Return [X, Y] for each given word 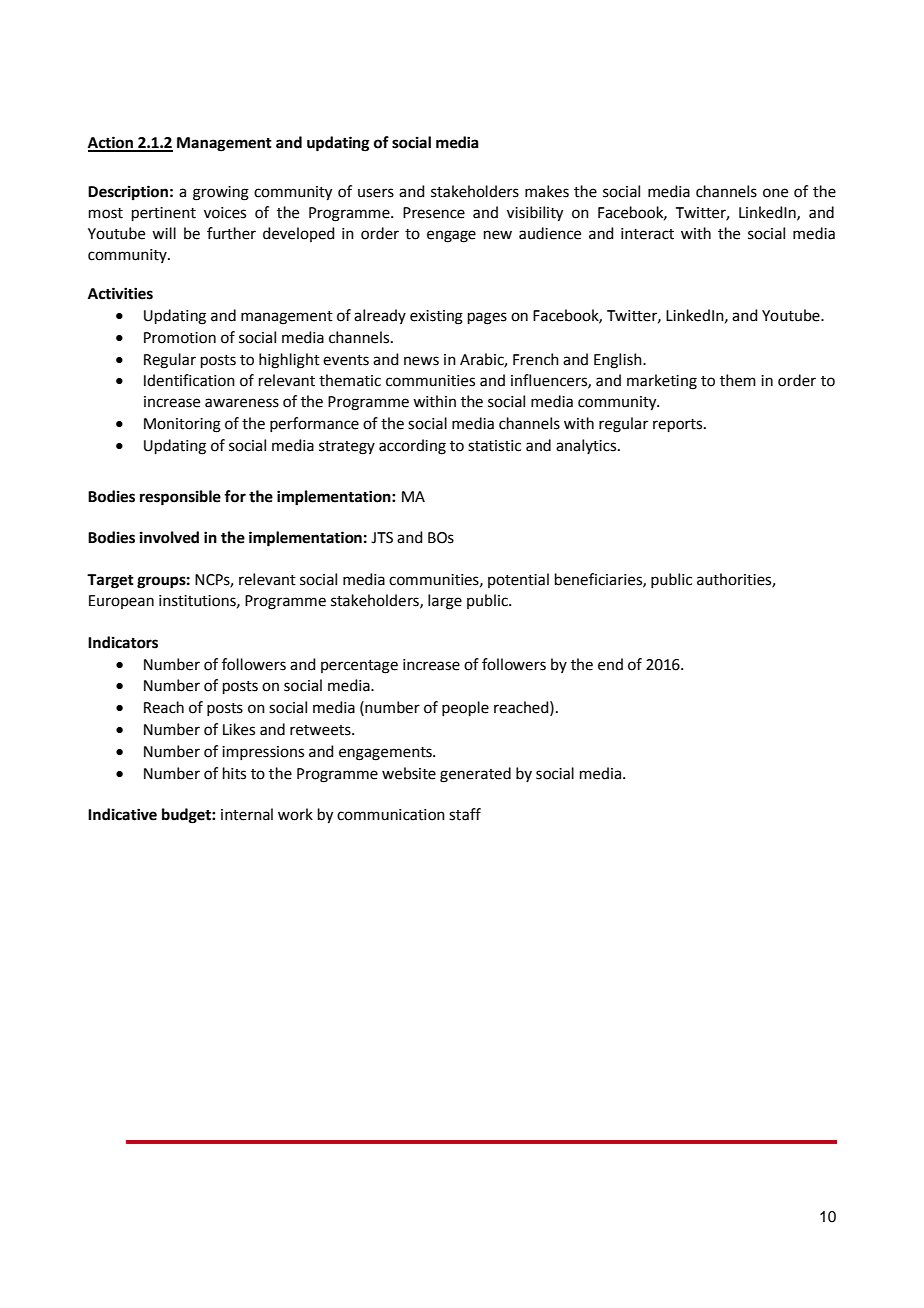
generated [475, 775]
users [376, 193]
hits [234, 773]
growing [221, 193]
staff [465, 814]
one [775, 193]
